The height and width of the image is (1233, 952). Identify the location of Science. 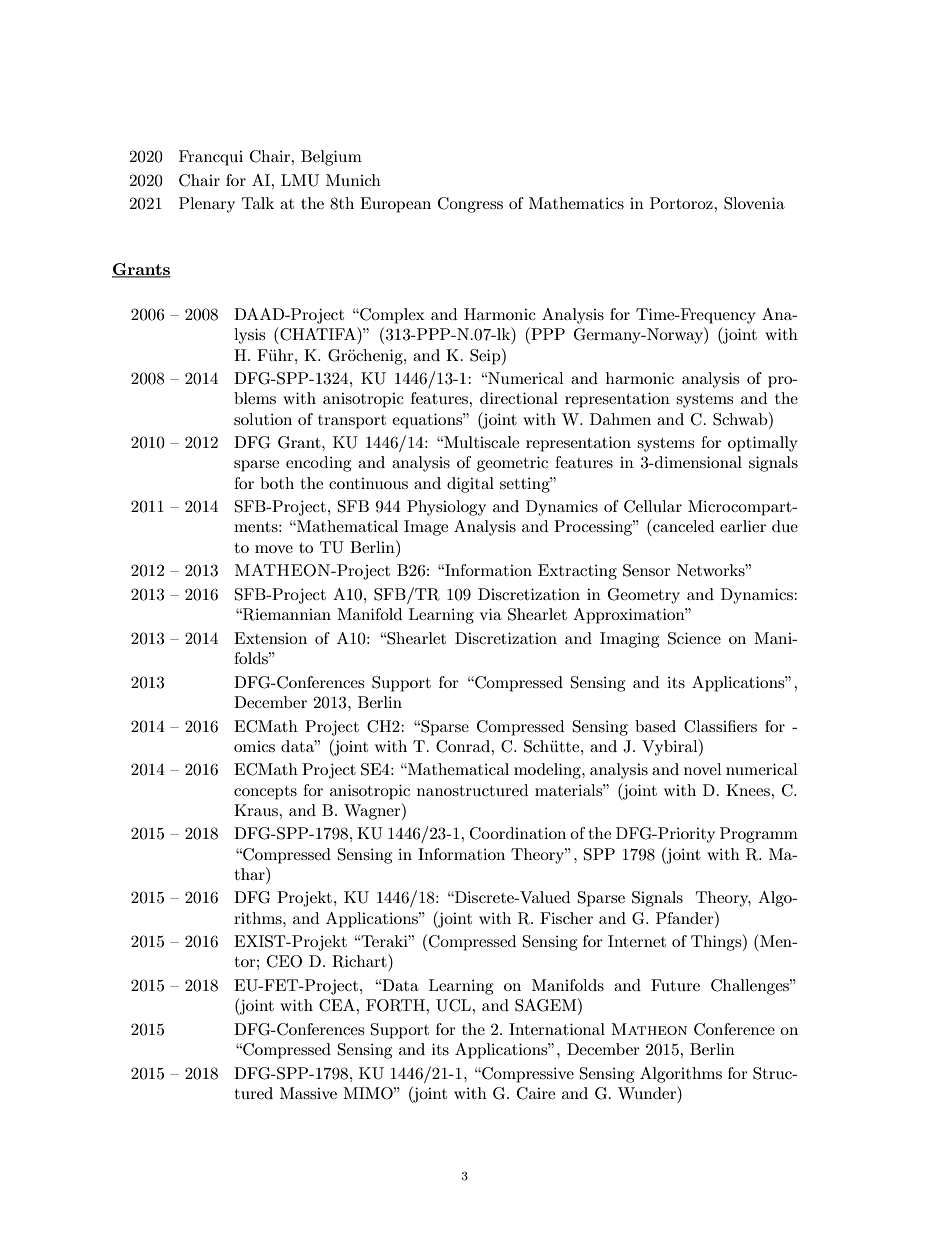
(694, 638).
